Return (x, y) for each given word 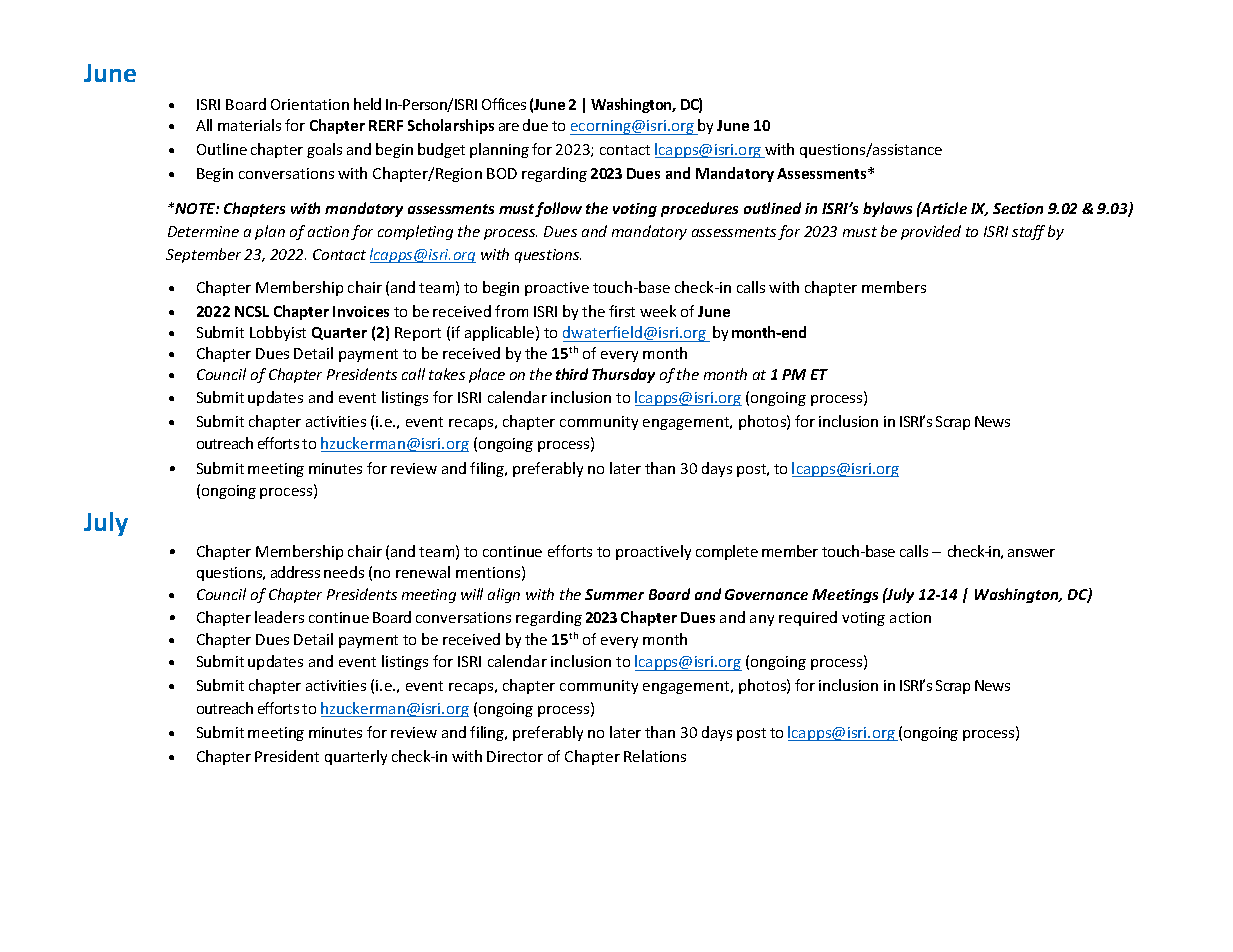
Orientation (310, 104)
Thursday (623, 375)
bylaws (887, 209)
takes (447, 374)
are (509, 127)
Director (515, 756)
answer (1031, 553)
